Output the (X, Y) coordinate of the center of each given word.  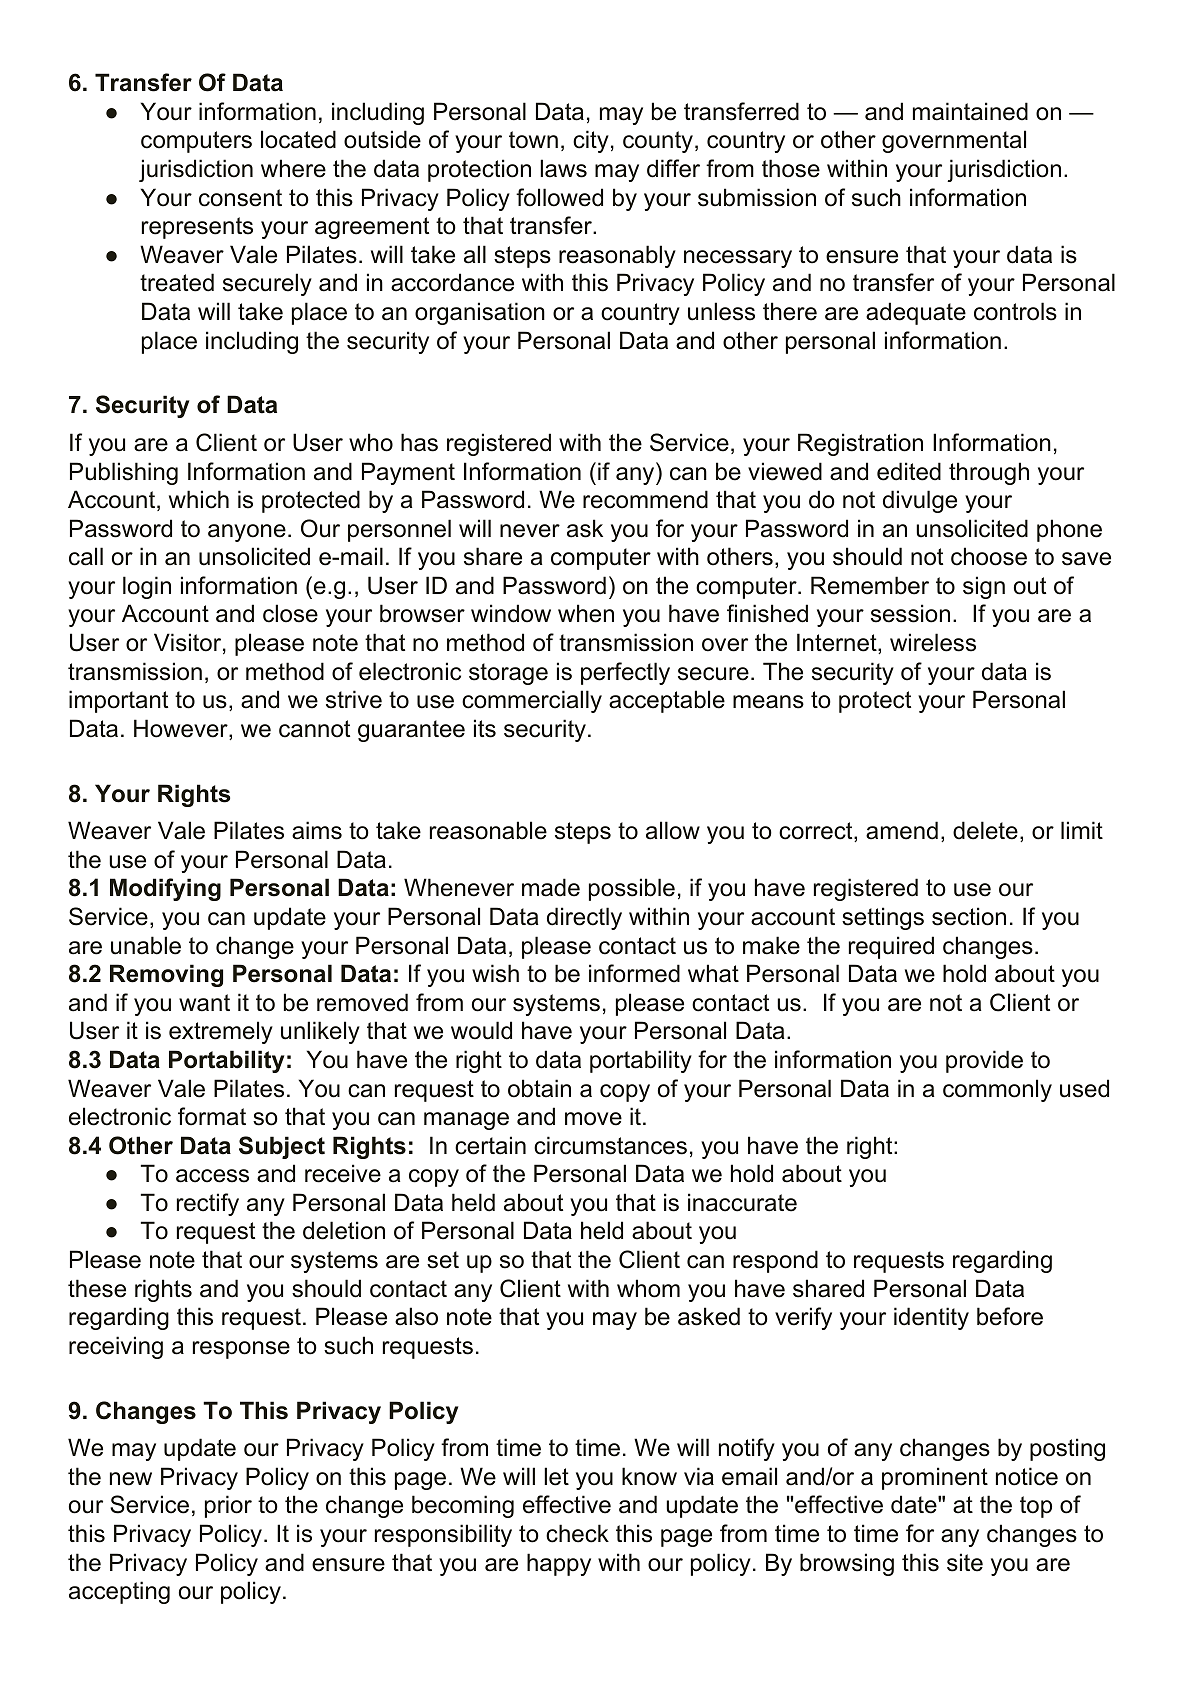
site (965, 1562)
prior (228, 1506)
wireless (933, 642)
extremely (221, 1032)
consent (240, 198)
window (511, 613)
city (591, 141)
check (577, 1533)
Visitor (187, 642)
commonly (997, 1090)
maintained (970, 111)
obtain (539, 1088)
